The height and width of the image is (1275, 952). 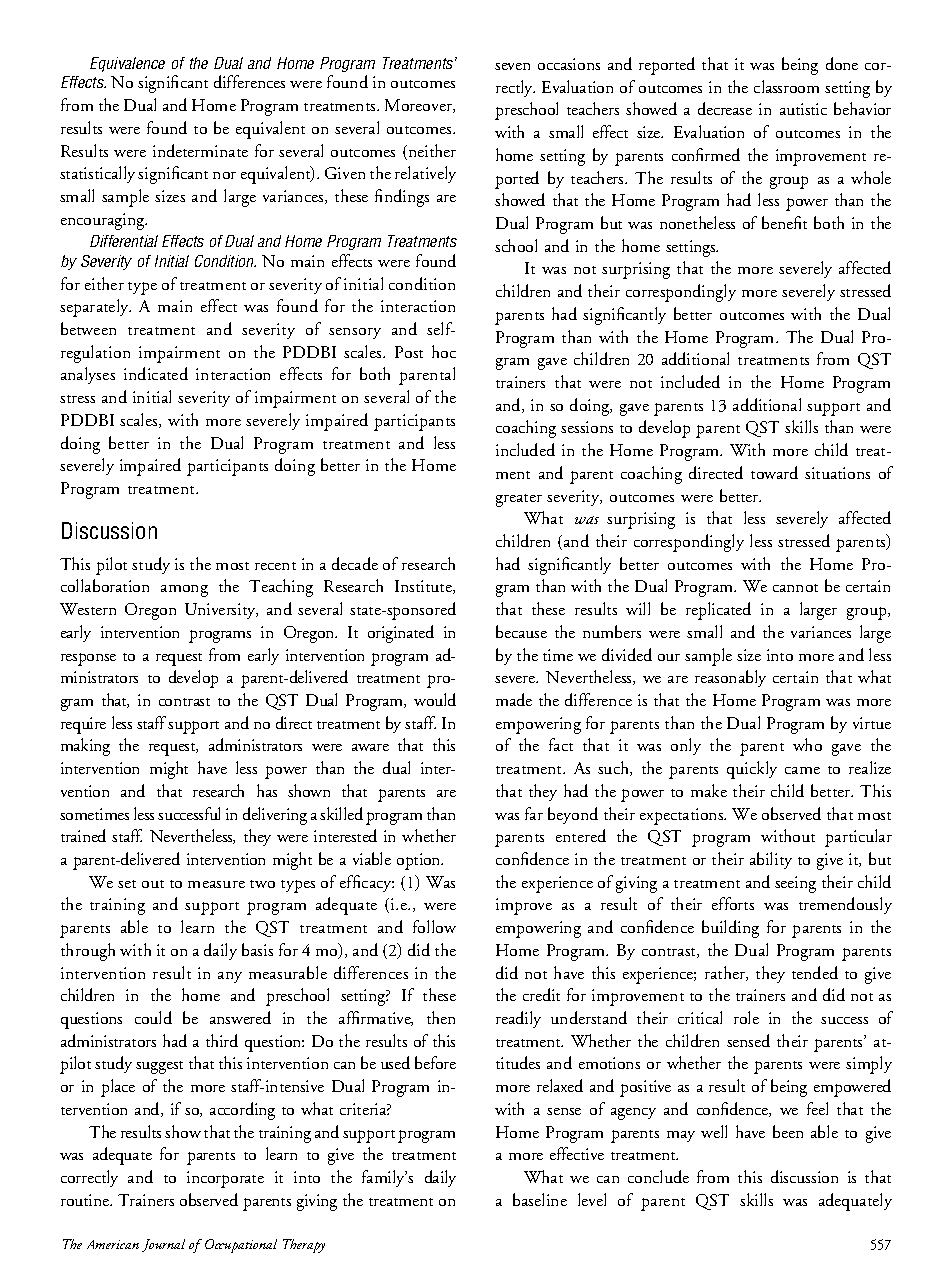 What do you see at coordinates (127, 64) in the image?
I see `Equivalence` at bounding box center [127, 64].
